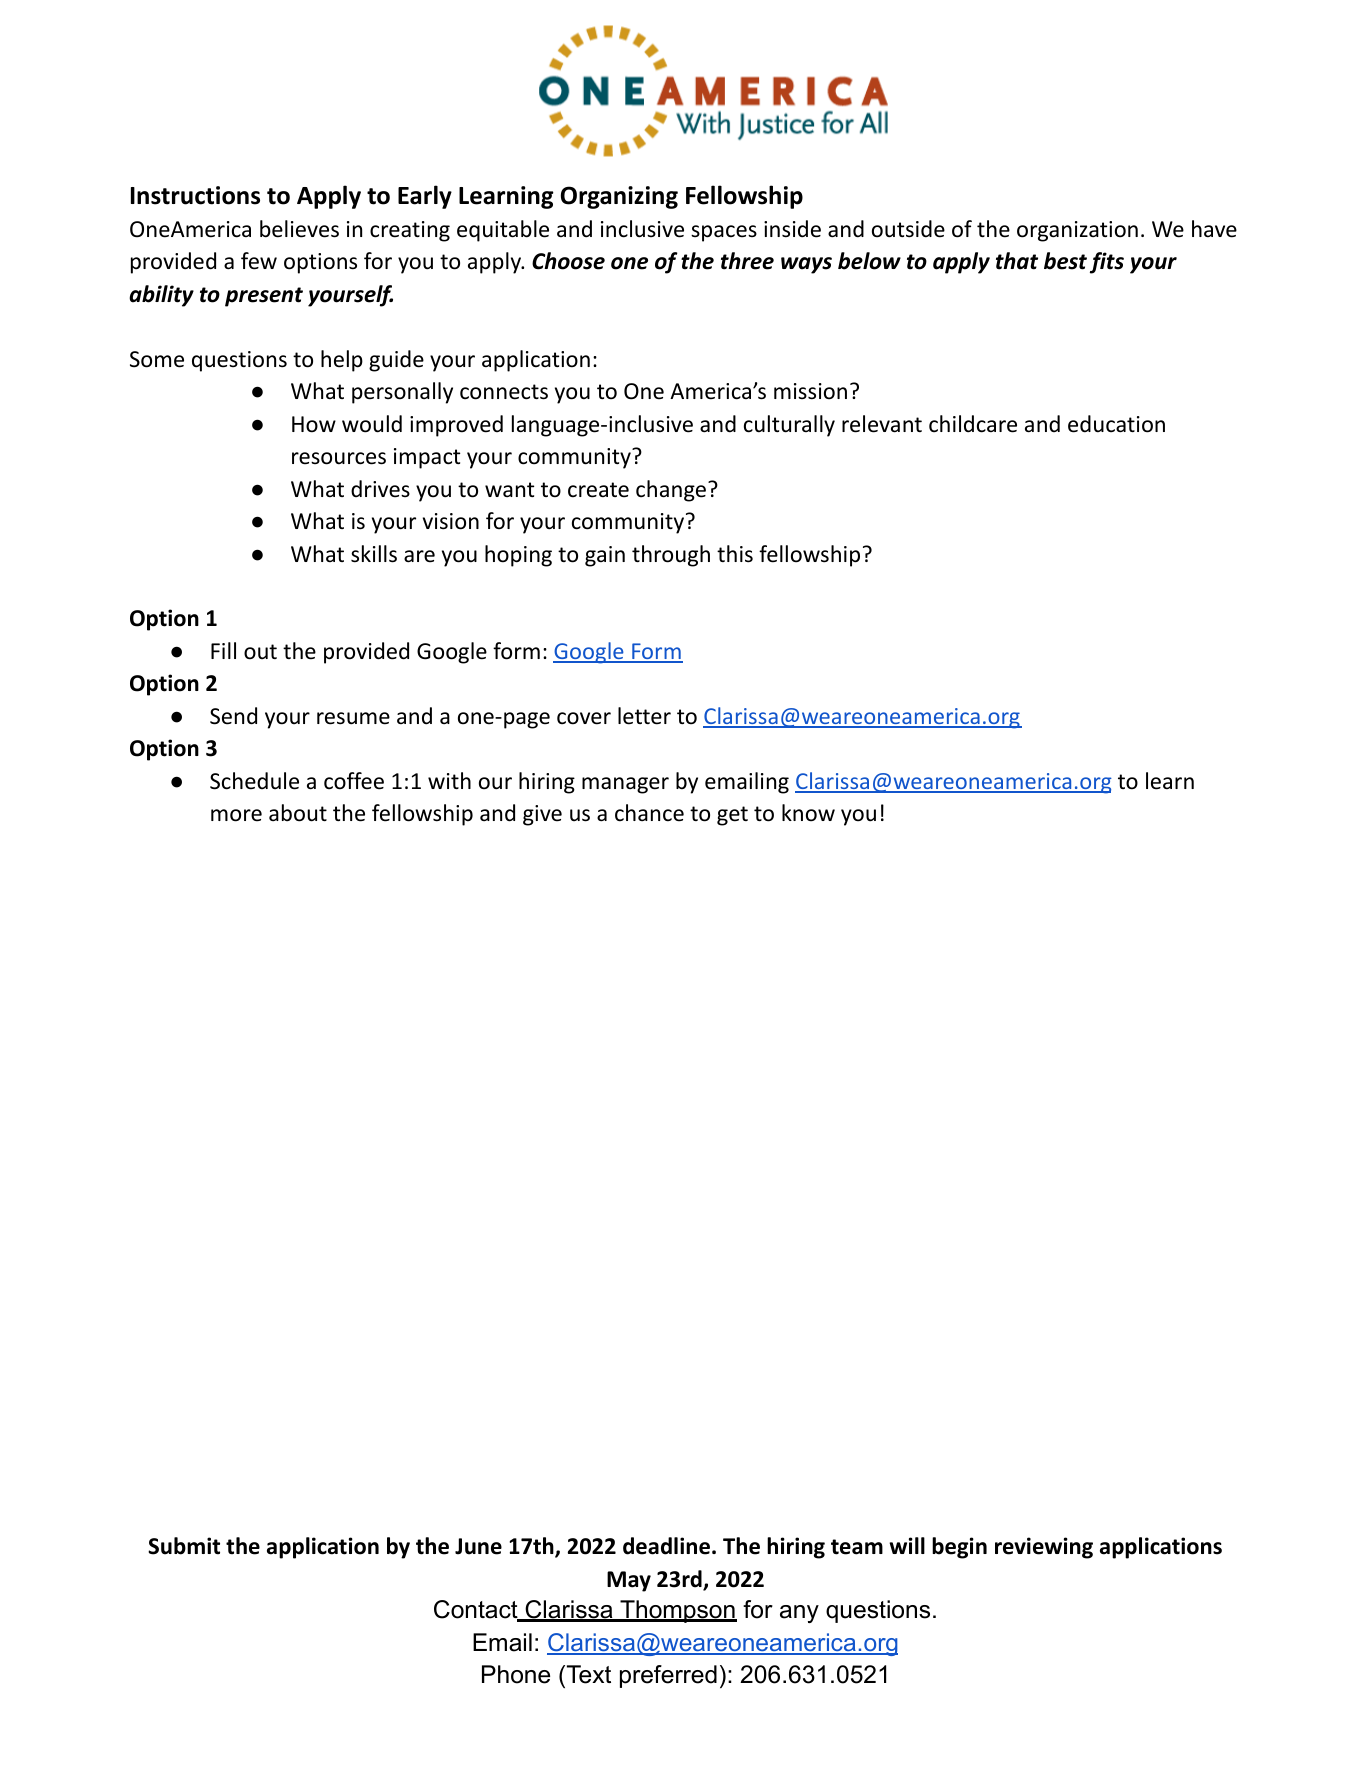 The height and width of the page is (1774, 1371). I want to click on believes, so click(299, 229).
